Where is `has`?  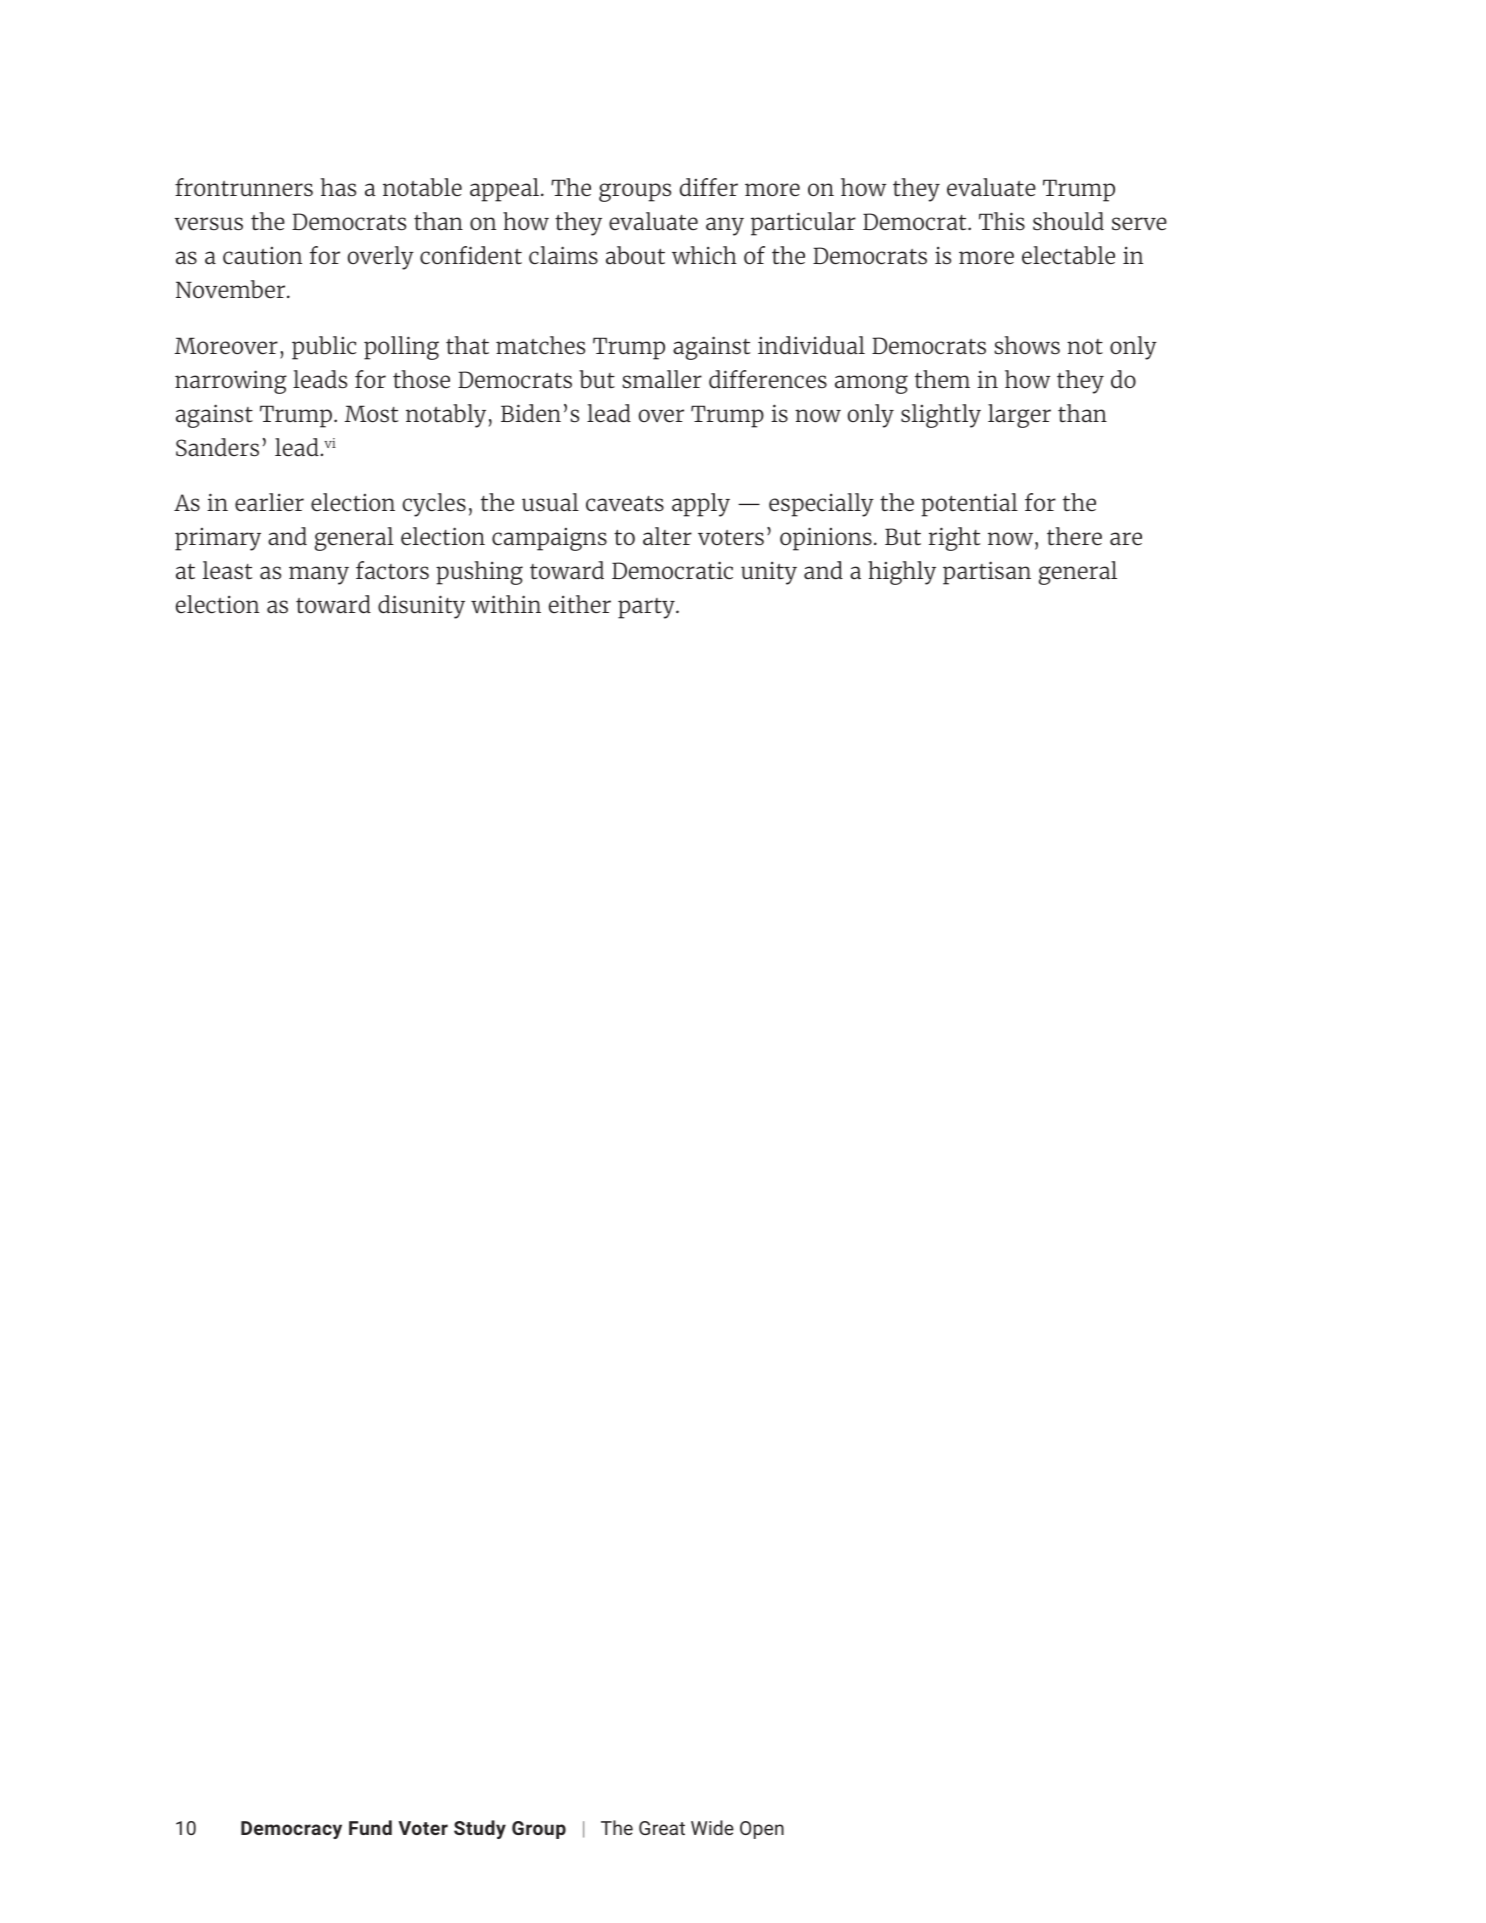
has is located at coordinates (338, 187).
